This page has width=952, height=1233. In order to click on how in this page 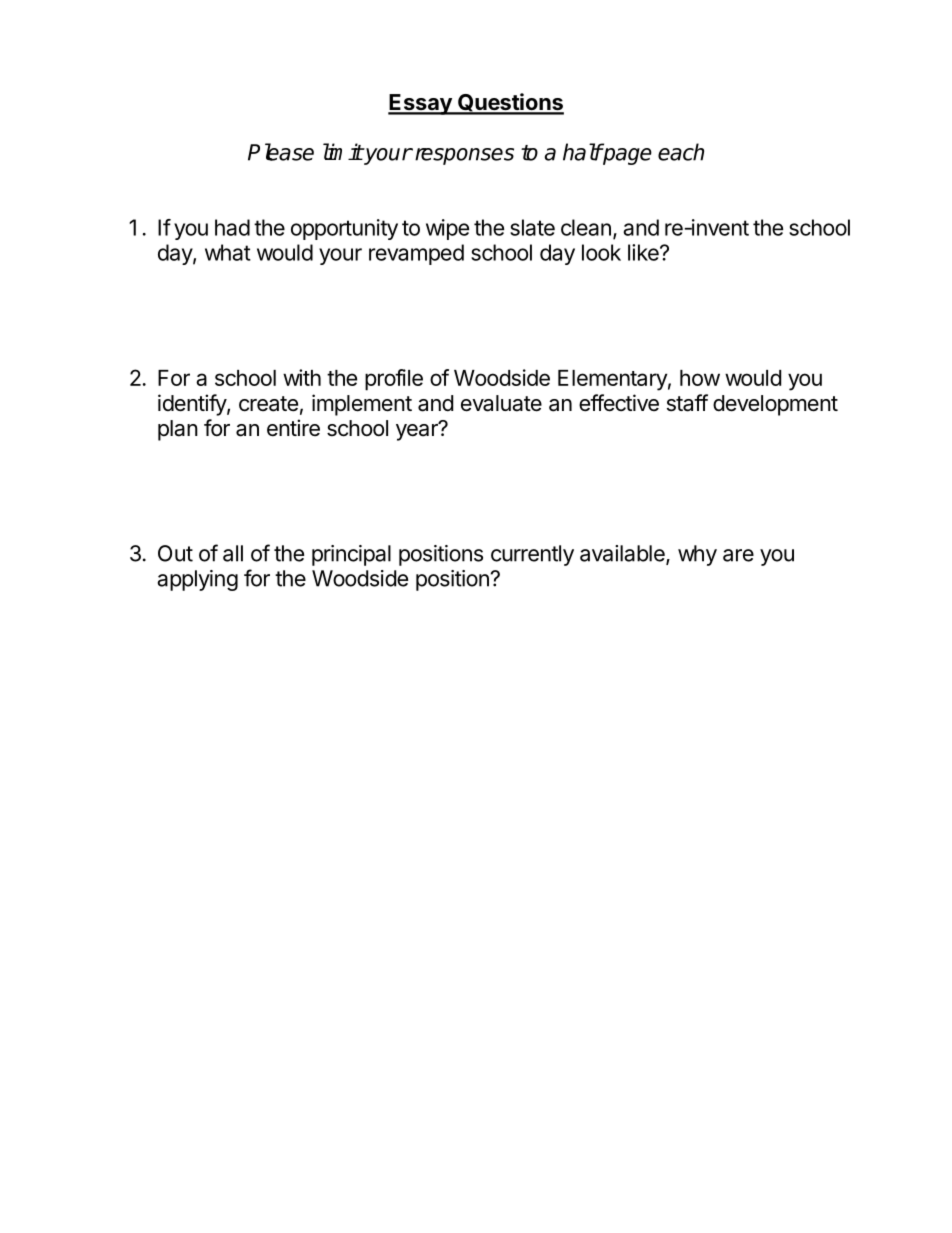, I will do `click(700, 378)`.
